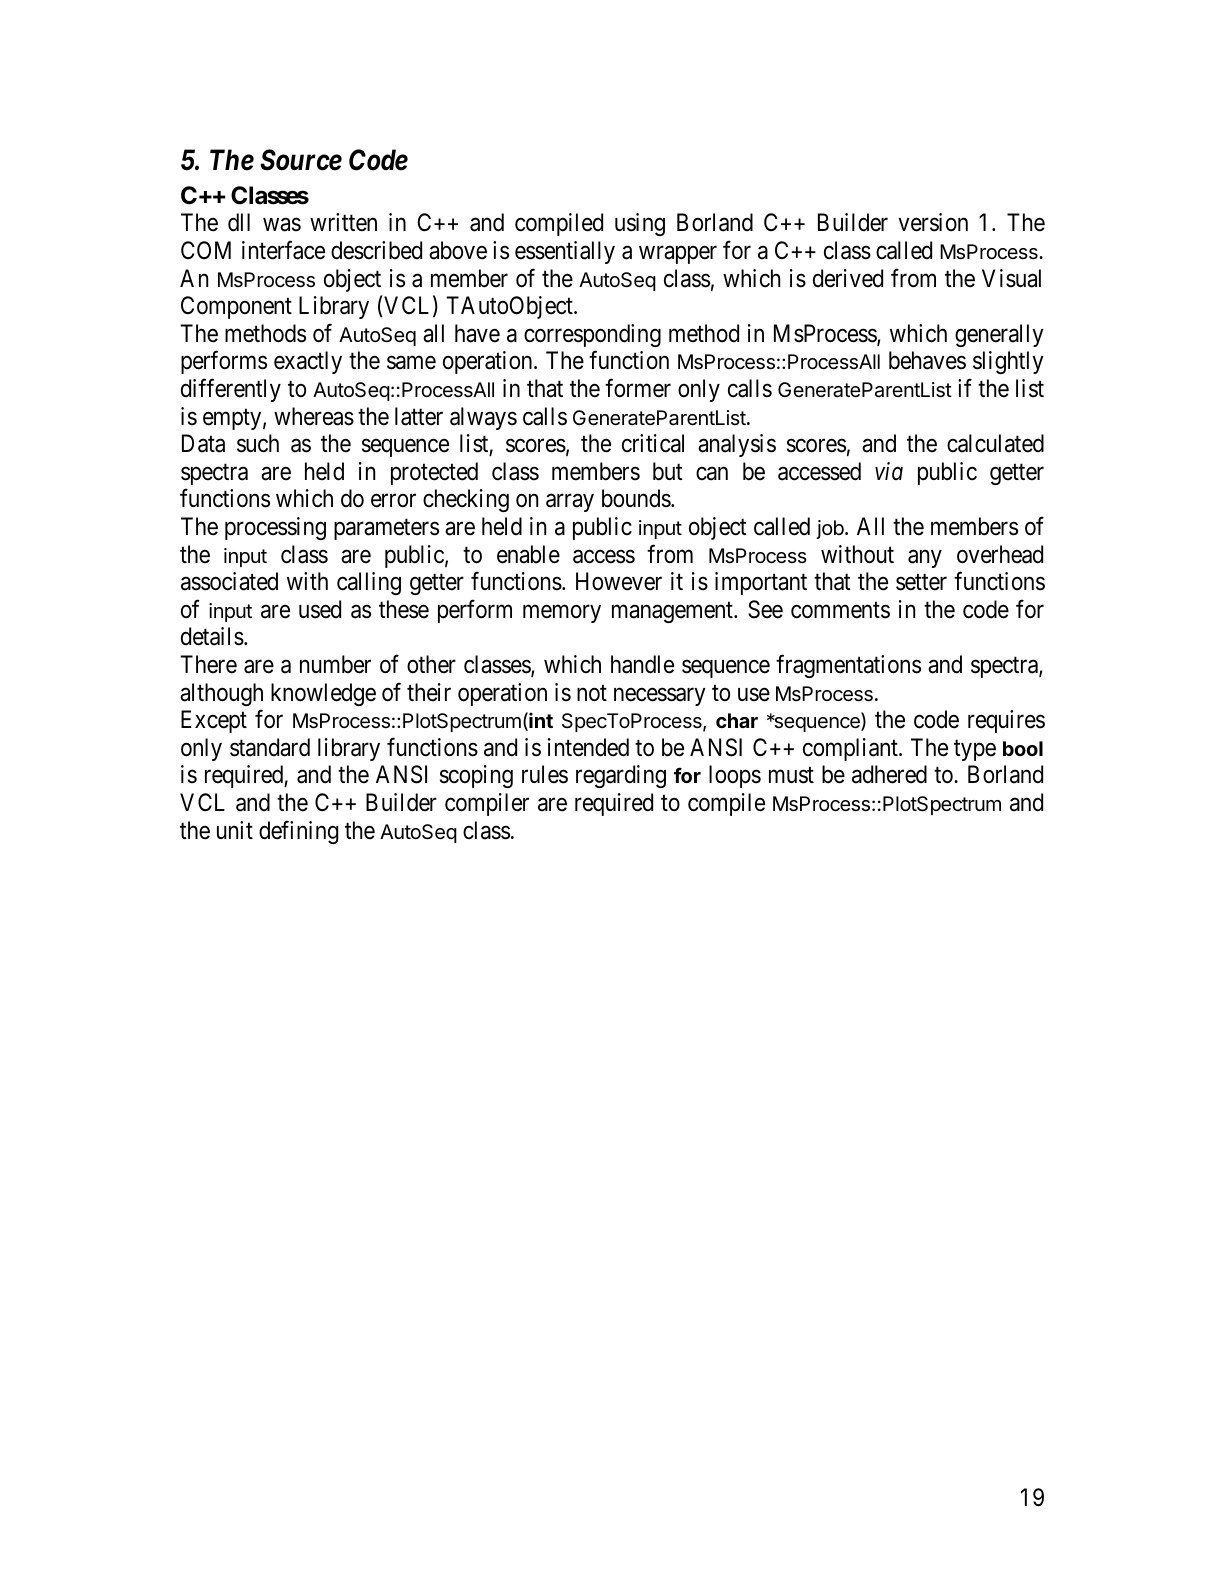  I want to click on interface, so click(283, 250).
